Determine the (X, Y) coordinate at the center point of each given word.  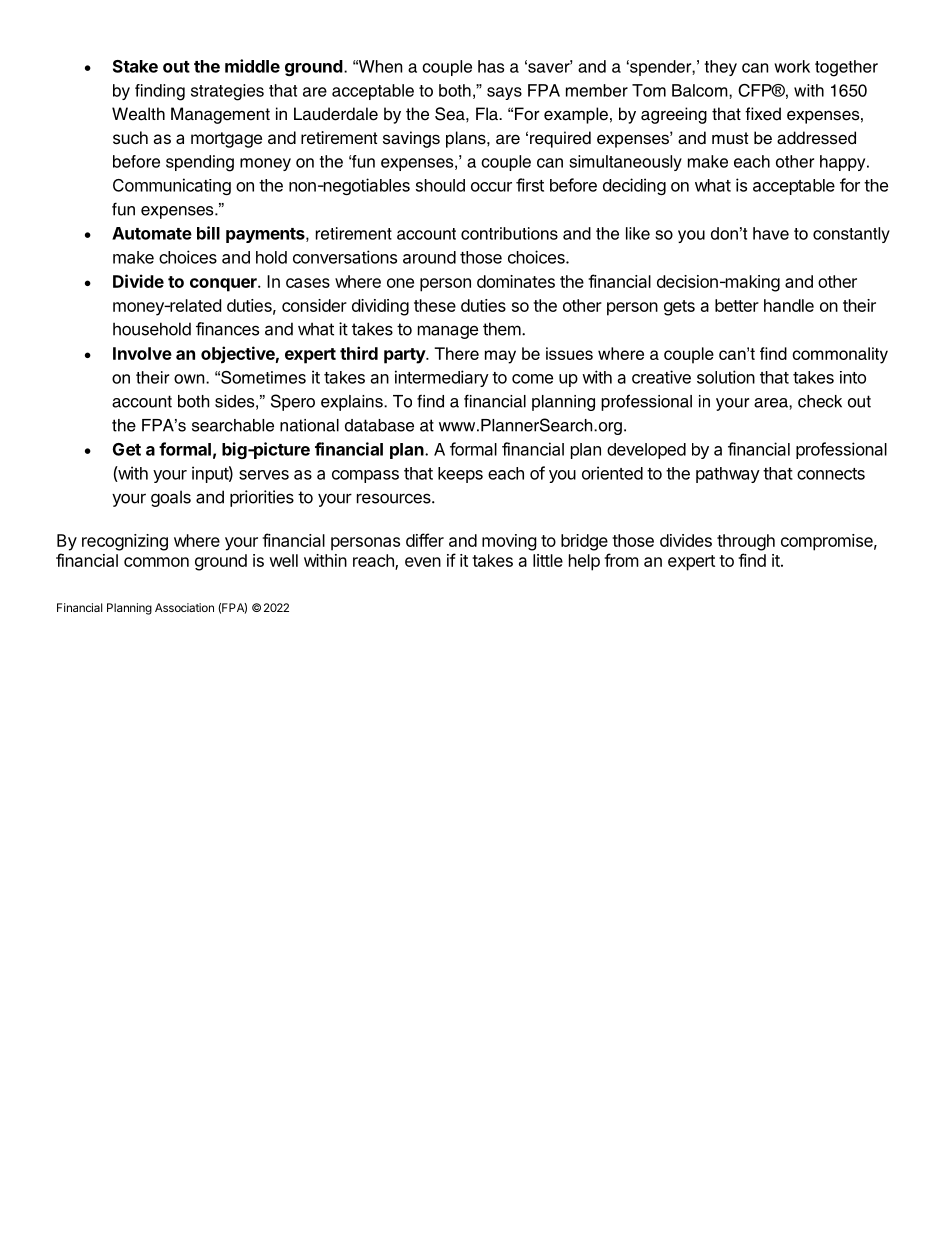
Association (184, 607)
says (504, 93)
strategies (227, 92)
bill (208, 233)
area (772, 403)
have (771, 233)
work (792, 66)
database (379, 425)
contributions (509, 233)
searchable (233, 425)
